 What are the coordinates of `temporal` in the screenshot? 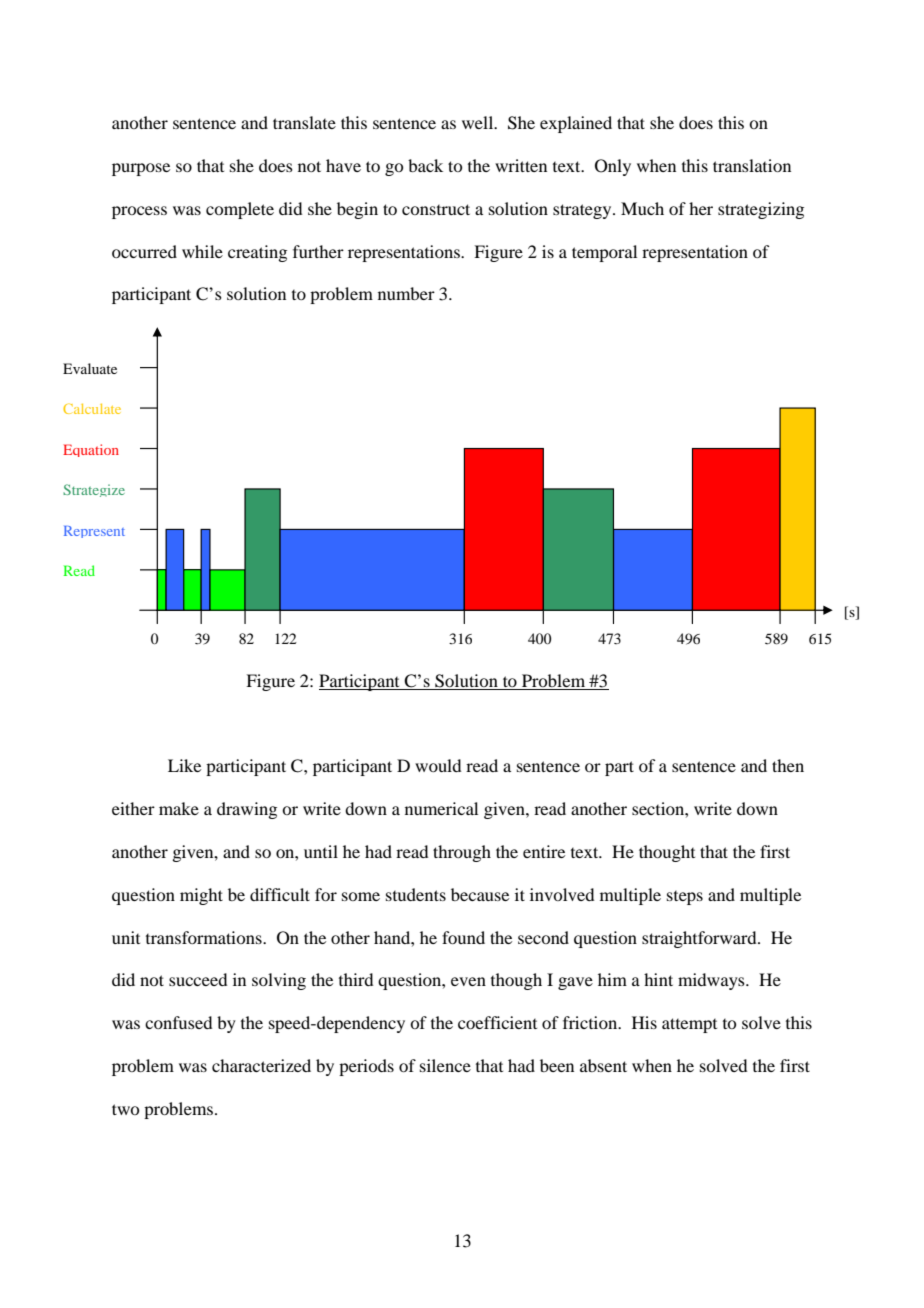 It's located at (604, 253).
